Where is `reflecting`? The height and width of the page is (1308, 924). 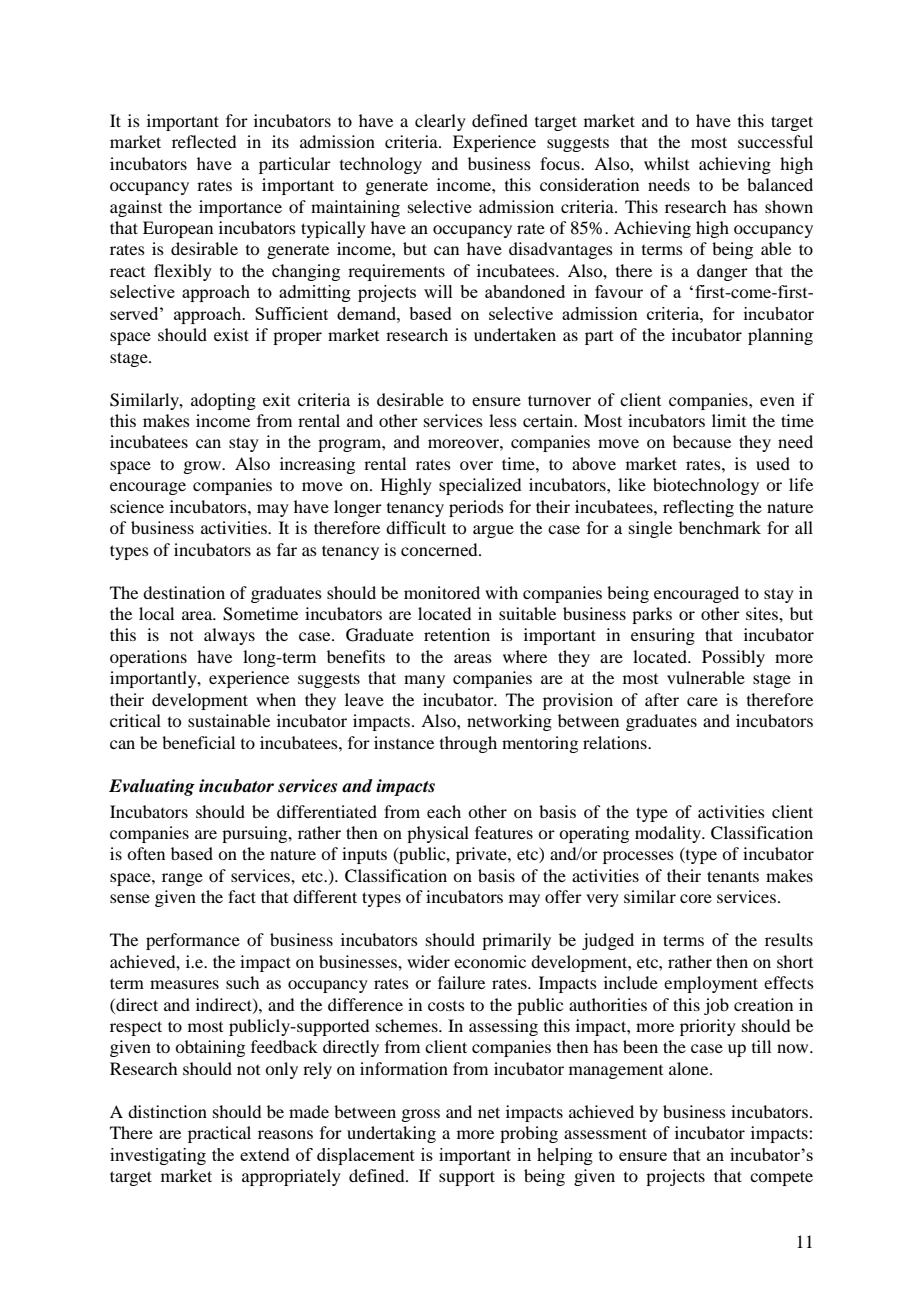
reflecting is located at coordinates (698, 508).
